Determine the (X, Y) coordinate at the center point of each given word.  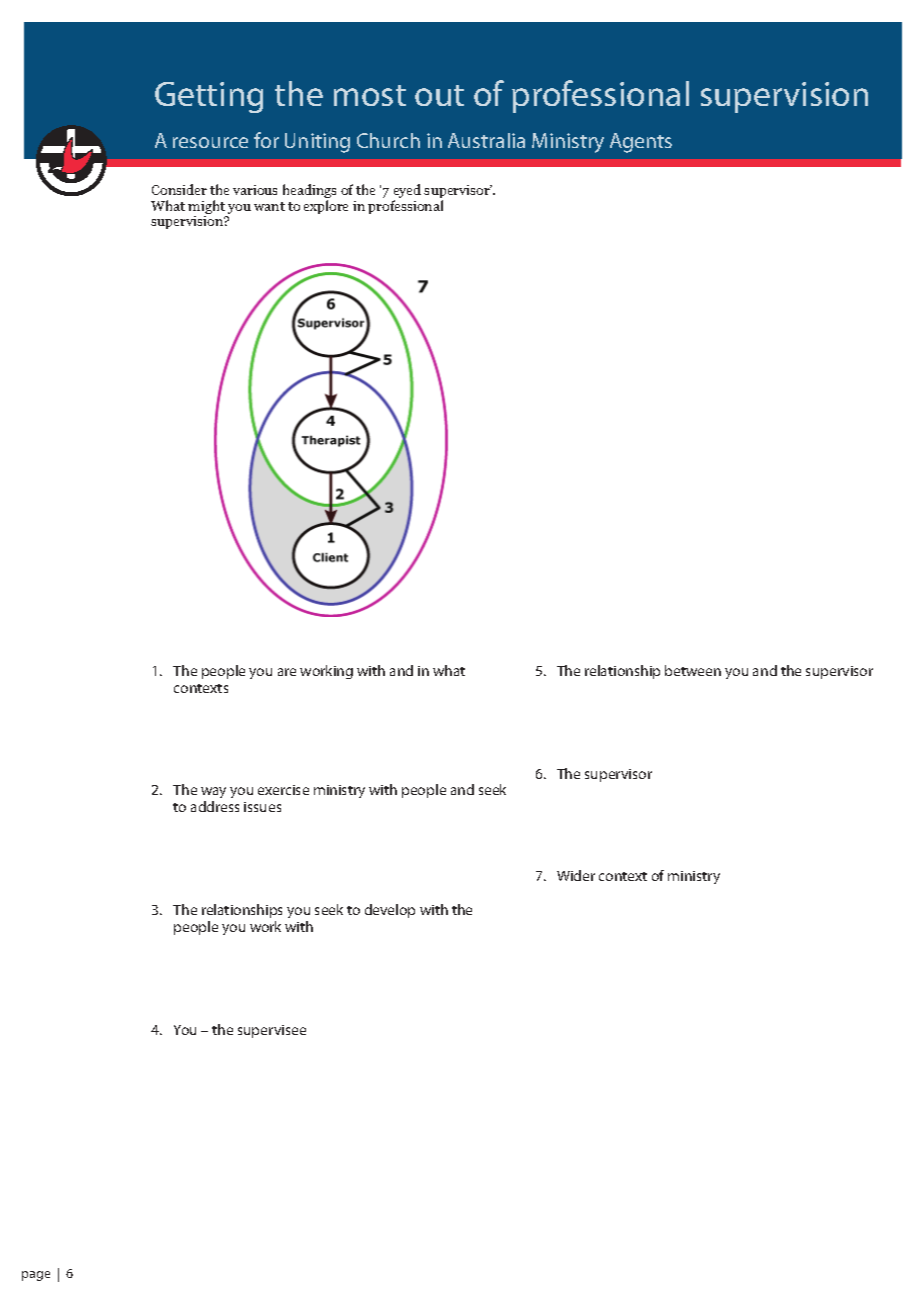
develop (390, 911)
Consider (179, 189)
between (693, 670)
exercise (283, 790)
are (287, 672)
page (36, 1276)
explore (326, 207)
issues (262, 807)
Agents (641, 143)
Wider (576, 875)
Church (388, 140)
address (215, 806)
